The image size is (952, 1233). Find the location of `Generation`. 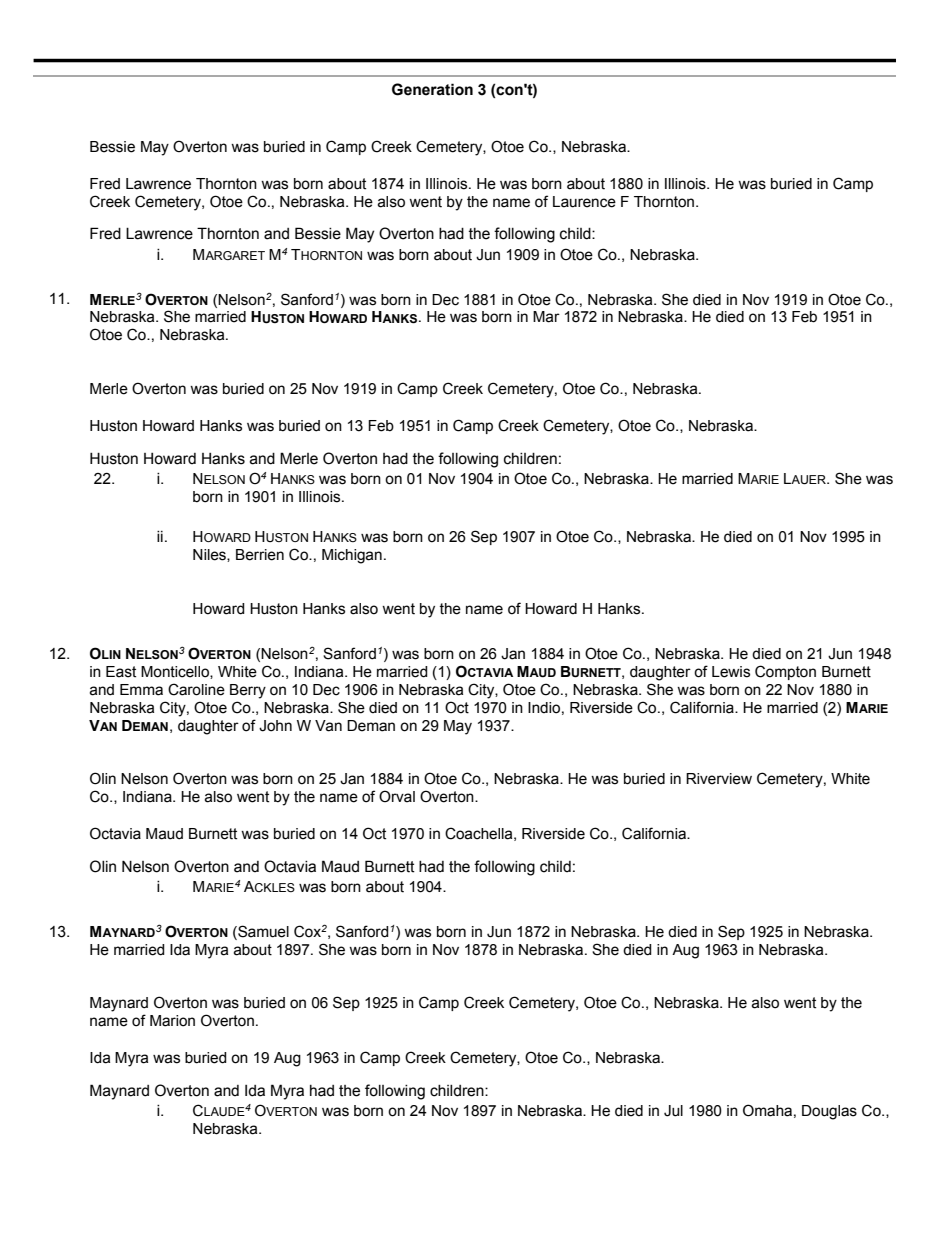

Generation is located at coordinates (432, 89).
